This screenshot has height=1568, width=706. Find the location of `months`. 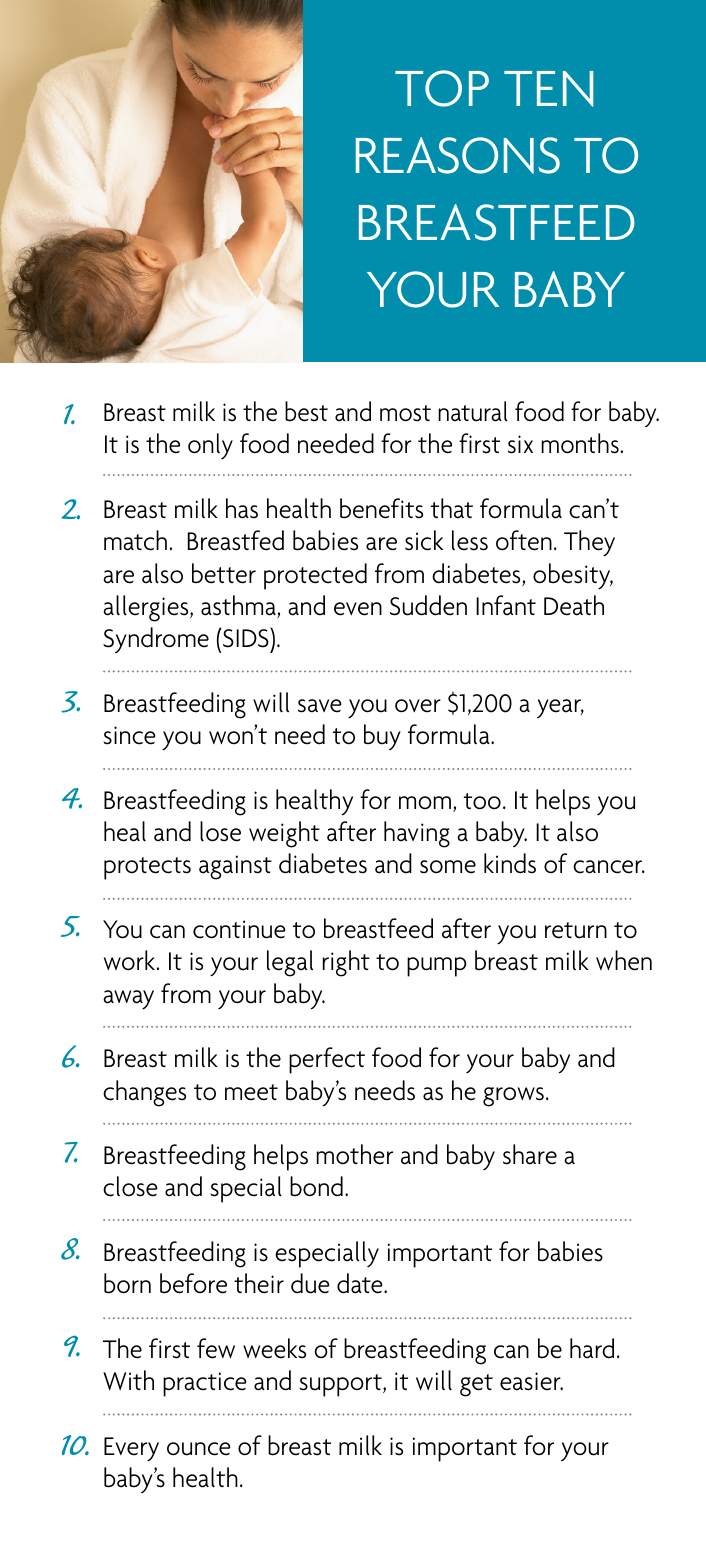

months is located at coordinates (580, 443).
